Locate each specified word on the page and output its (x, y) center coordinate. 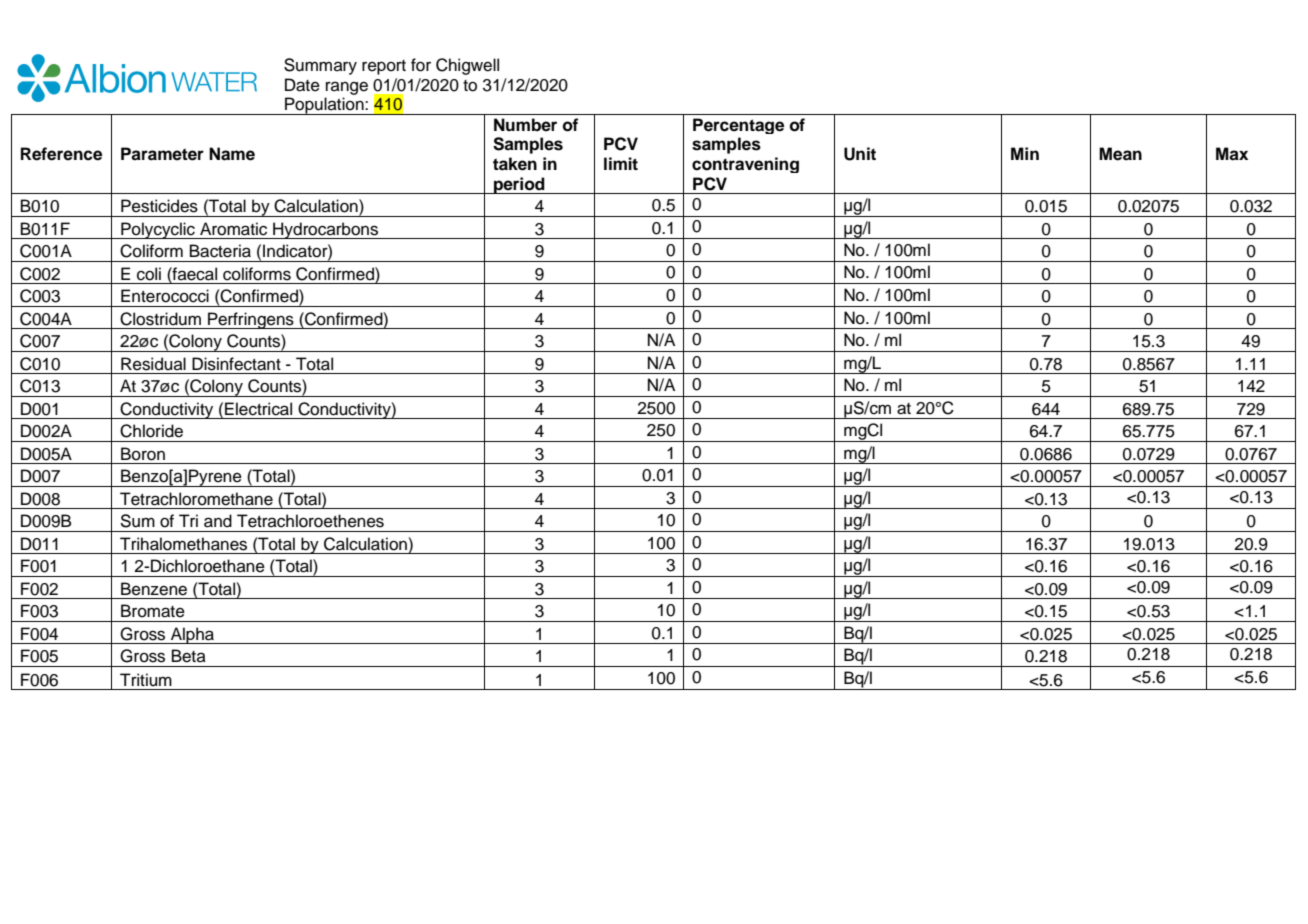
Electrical (258, 409)
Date (302, 85)
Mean (1120, 154)
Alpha (192, 635)
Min (1025, 153)
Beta (189, 656)
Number (525, 125)
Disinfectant (236, 364)
